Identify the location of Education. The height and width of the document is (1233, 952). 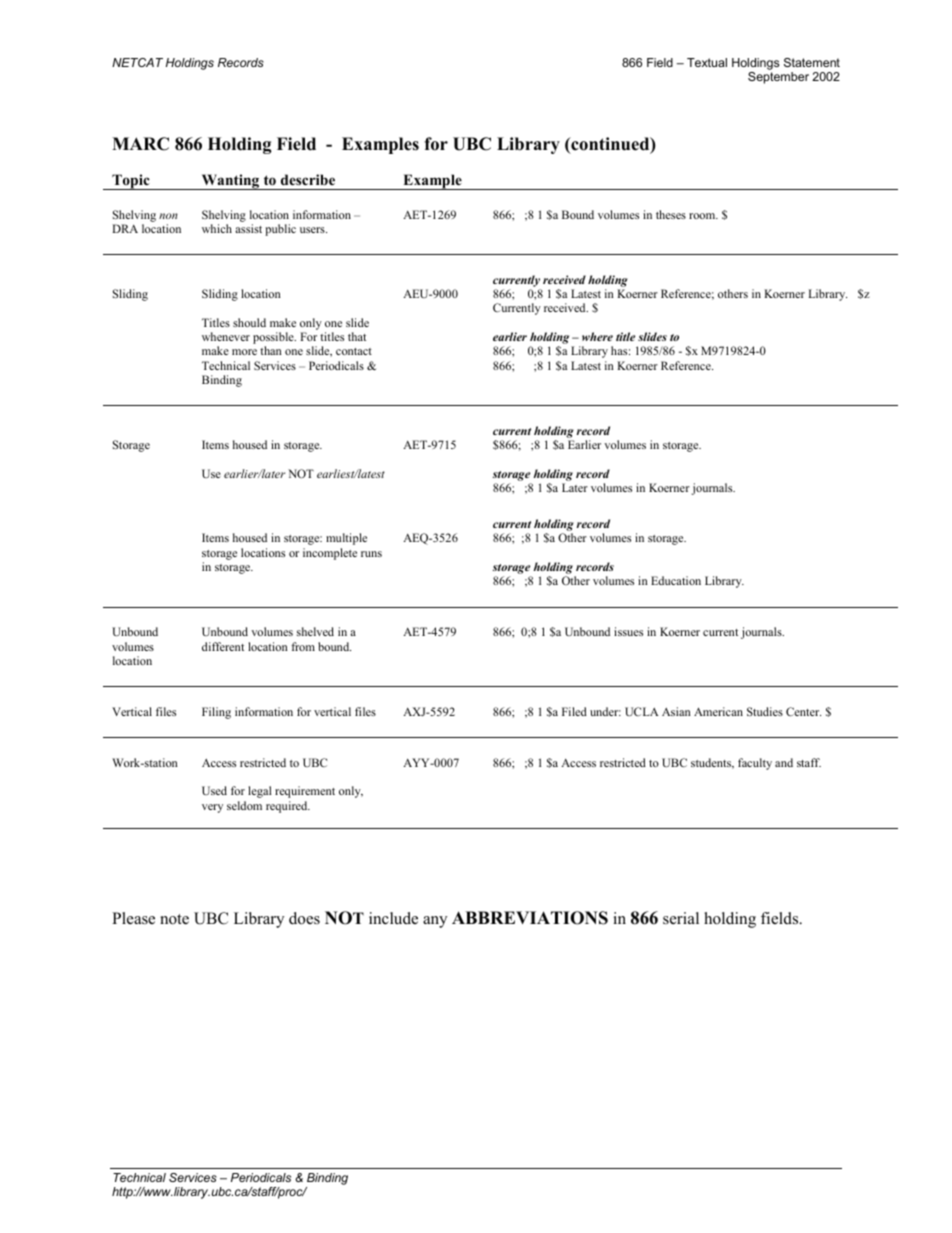
(676, 580).
